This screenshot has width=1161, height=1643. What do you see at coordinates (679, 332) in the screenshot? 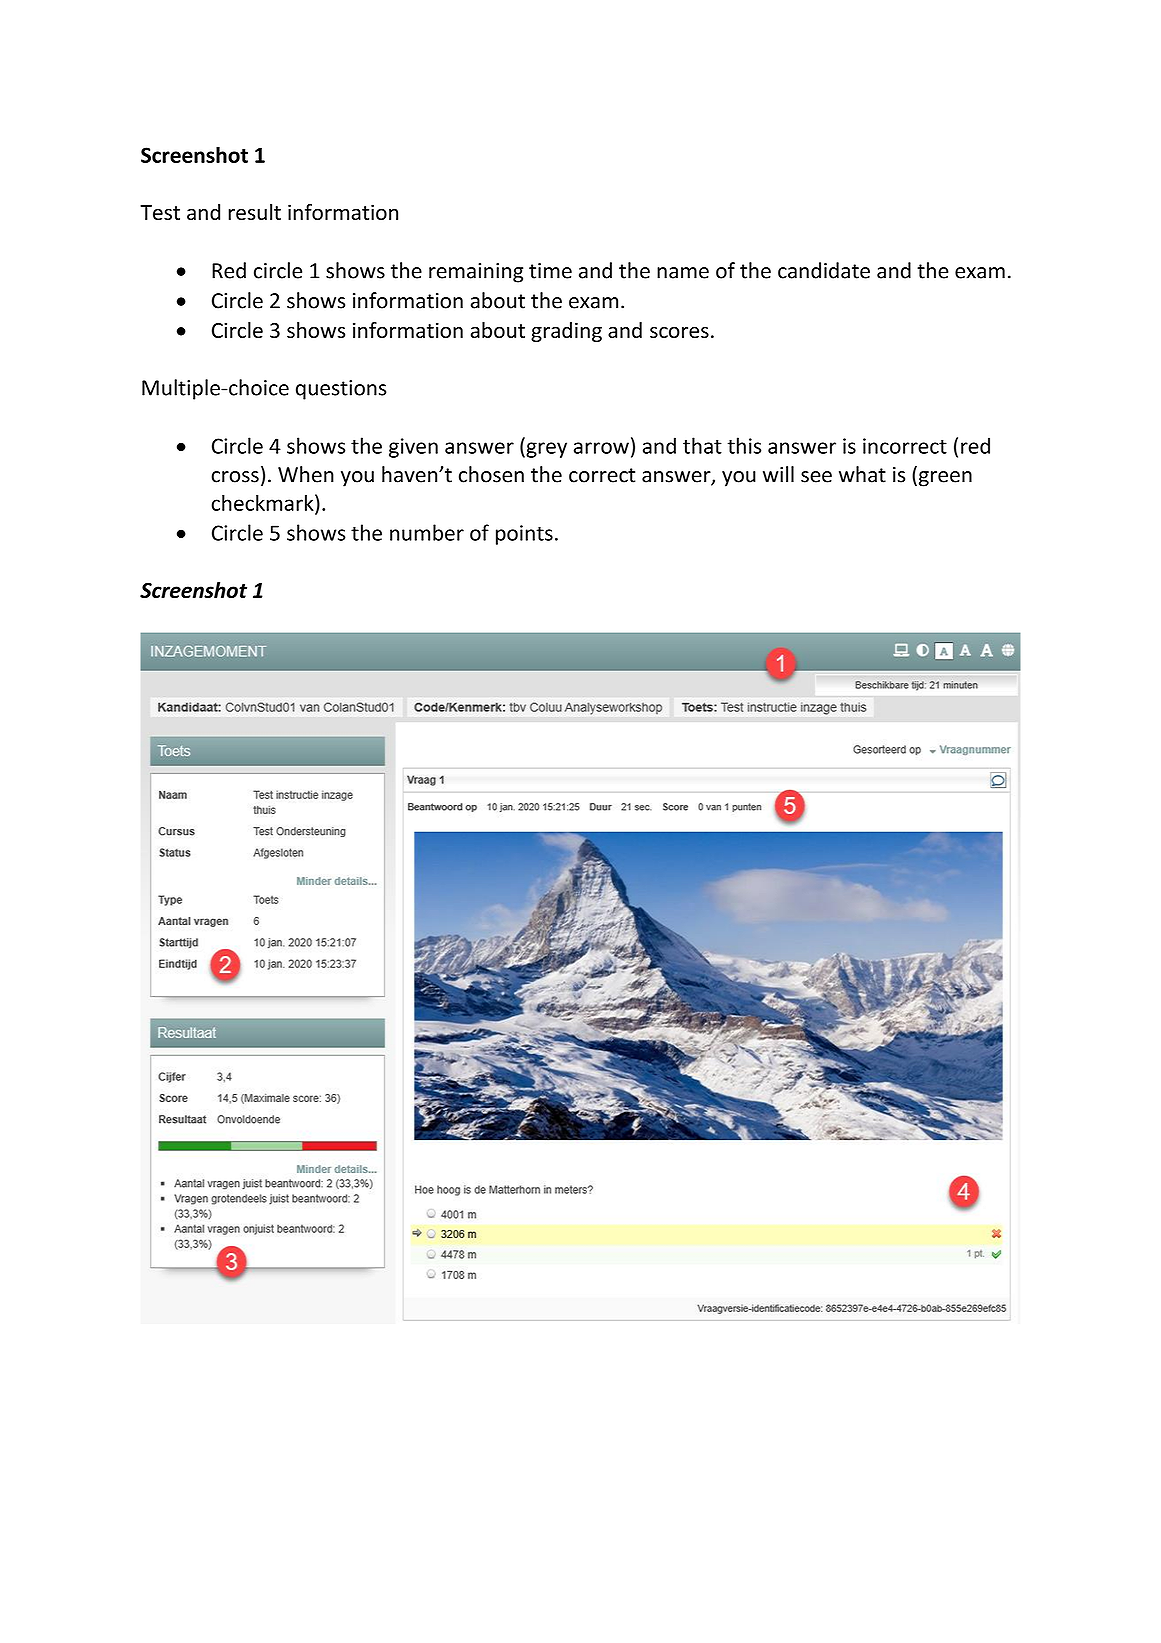
I see `scores` at bounding box center [679, 332].
